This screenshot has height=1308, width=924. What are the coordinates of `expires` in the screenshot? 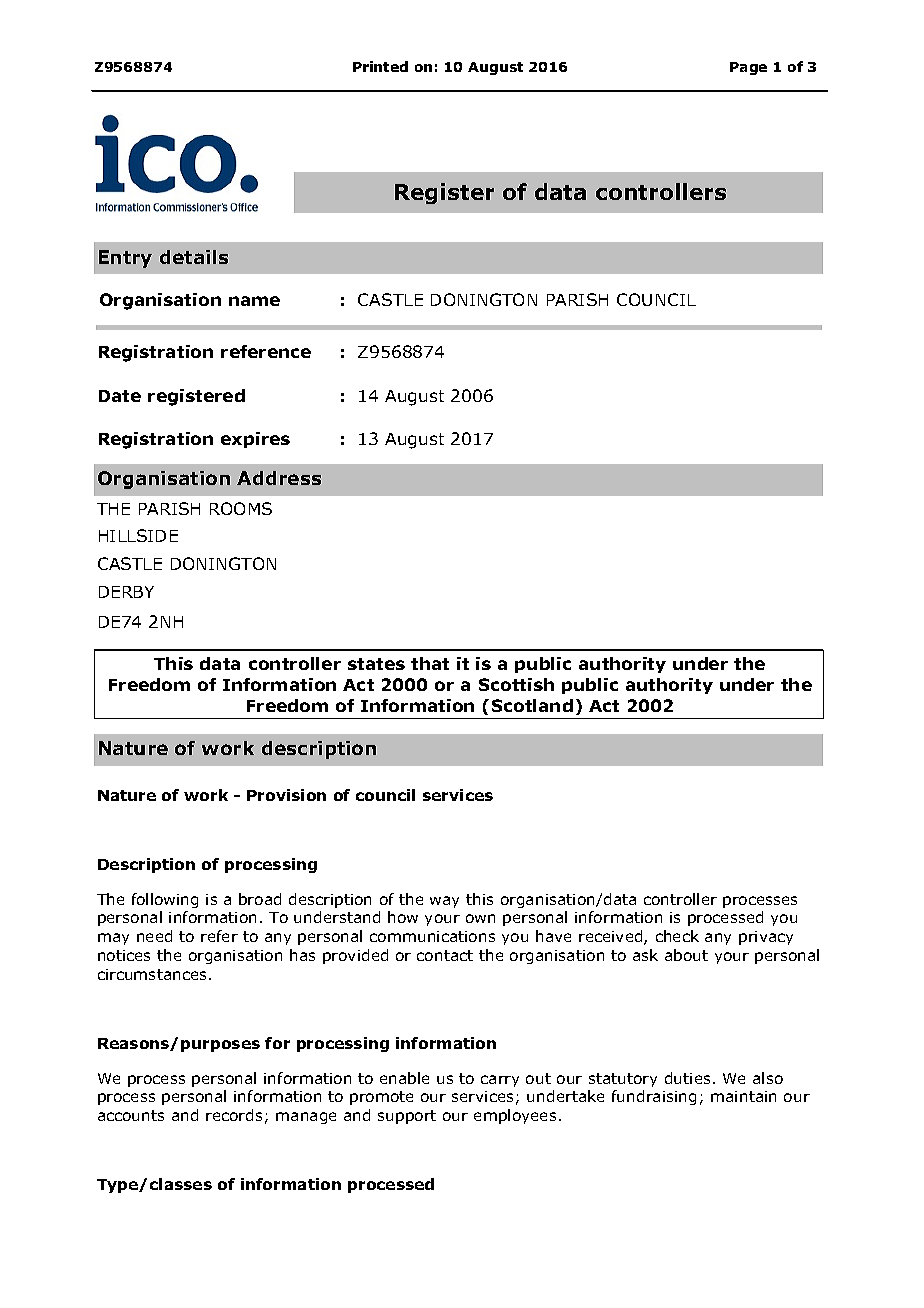 It's located at (255, 440).
